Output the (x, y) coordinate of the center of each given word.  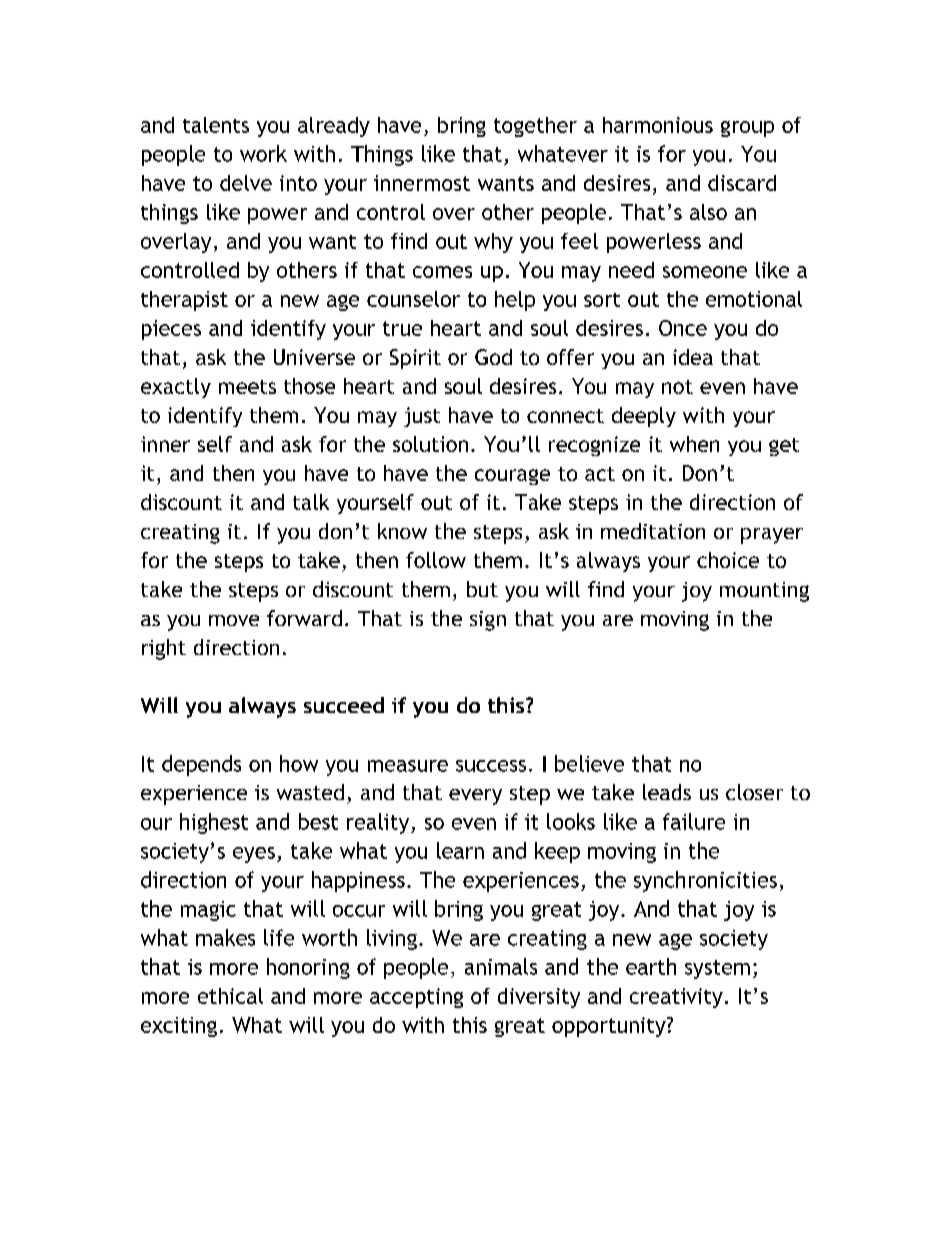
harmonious (658, 125)
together (535, 127)
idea (693, 357)
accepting (416, 998)
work (263, 153)
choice (728, 560)
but (482, 589)
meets (247, 387)
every (475, 797)
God (493, 357)
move (234, 620)
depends (201, 765)
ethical (230, 996)
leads (667, 792)
